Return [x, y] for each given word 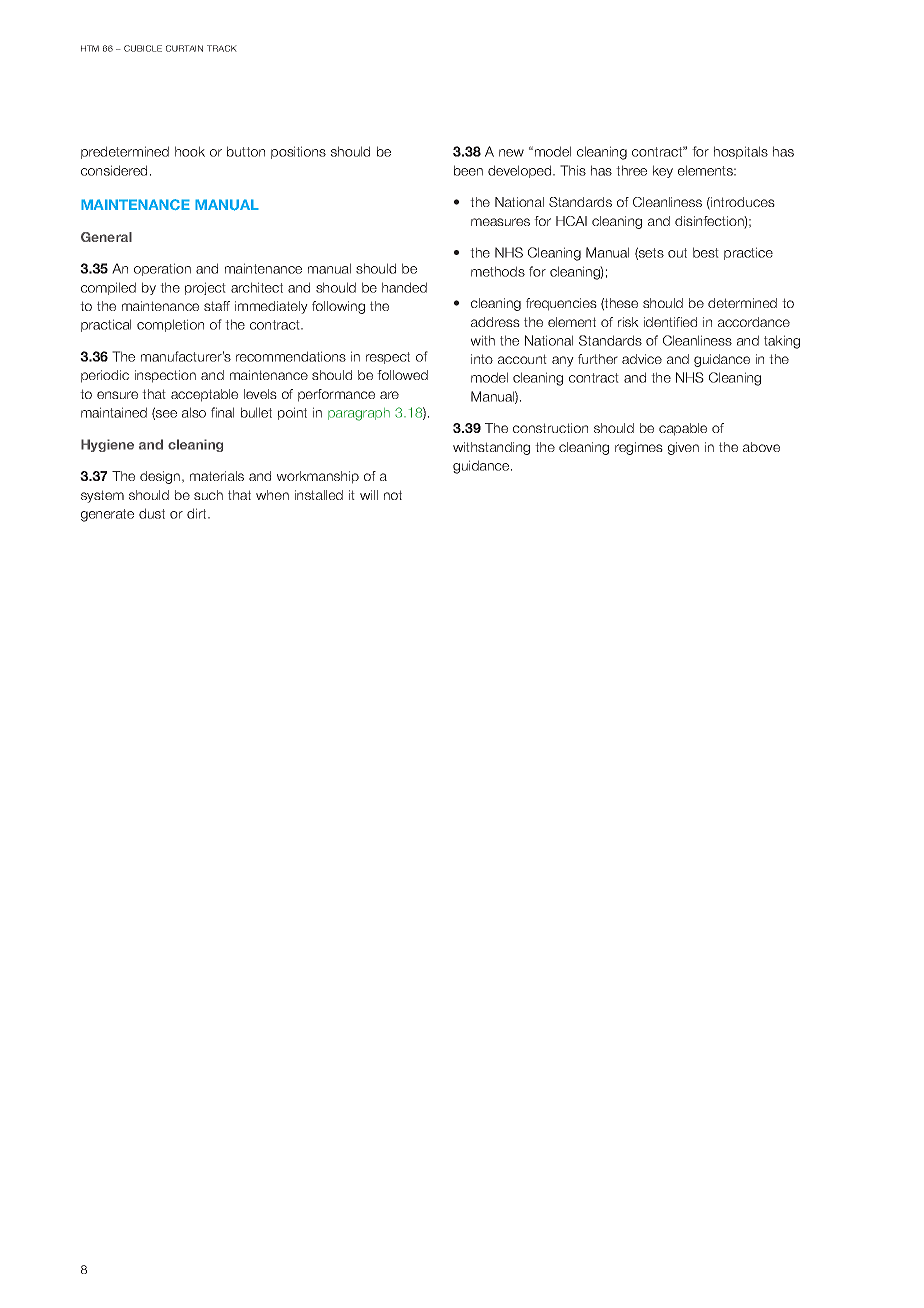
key [663, 171]
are [389, 395]
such [208, 495]
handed [404, 287]
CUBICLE [143, 48]
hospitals [741, 152]
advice [642, 359]
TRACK [222, 48]
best [706, 252]
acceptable [204, 395]
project [205, 288]
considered [114, 170]
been [468, 170]
